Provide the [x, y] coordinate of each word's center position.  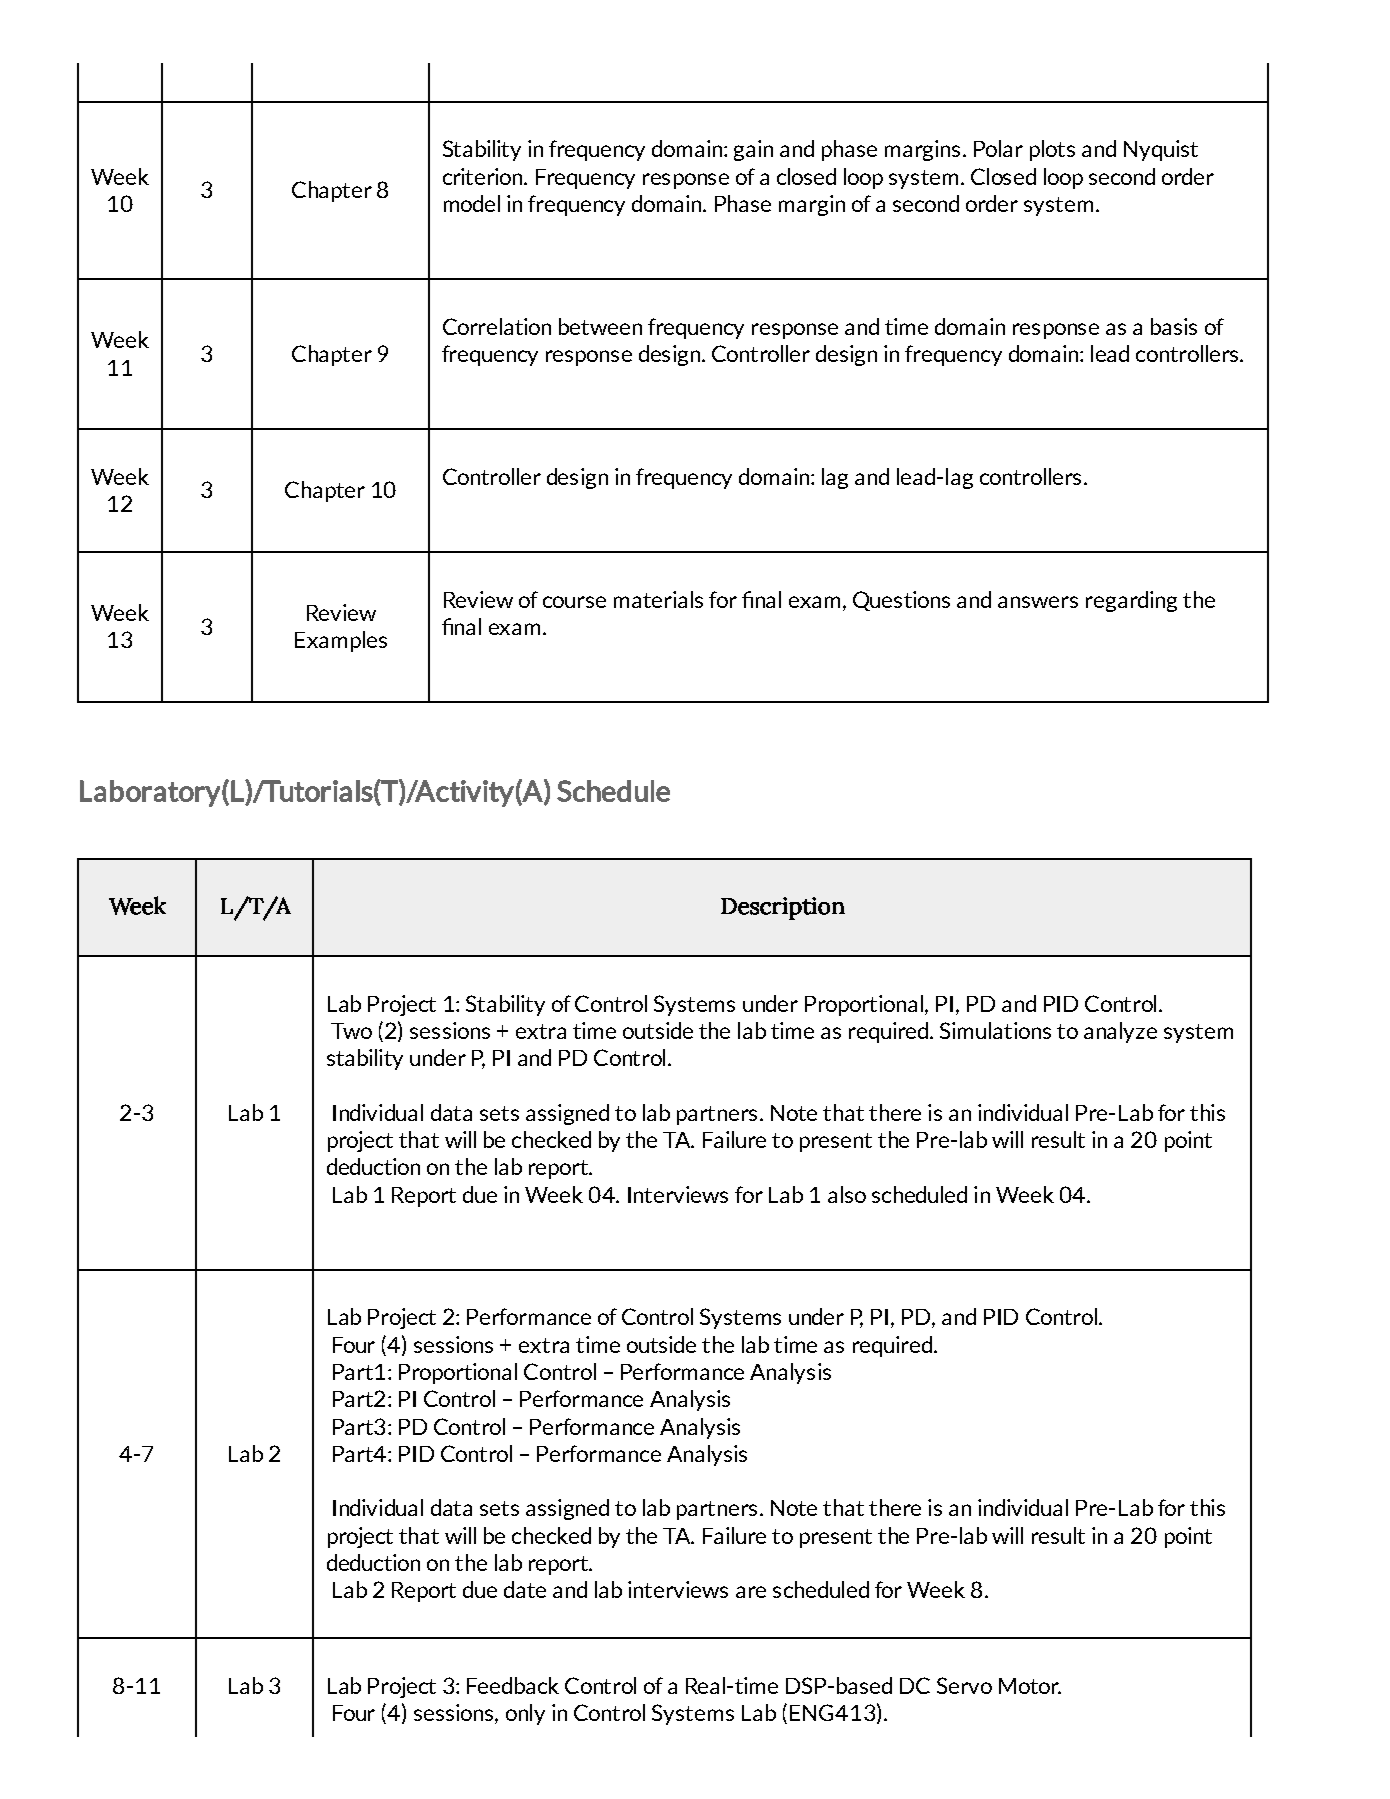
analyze [1120, 1032]
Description [783, 908]
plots [1052, 150]
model [472, 203]
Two [351, 1031]
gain [753, 150]
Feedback [513, 1685]
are [751, 1592]
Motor [1030, 1686]
